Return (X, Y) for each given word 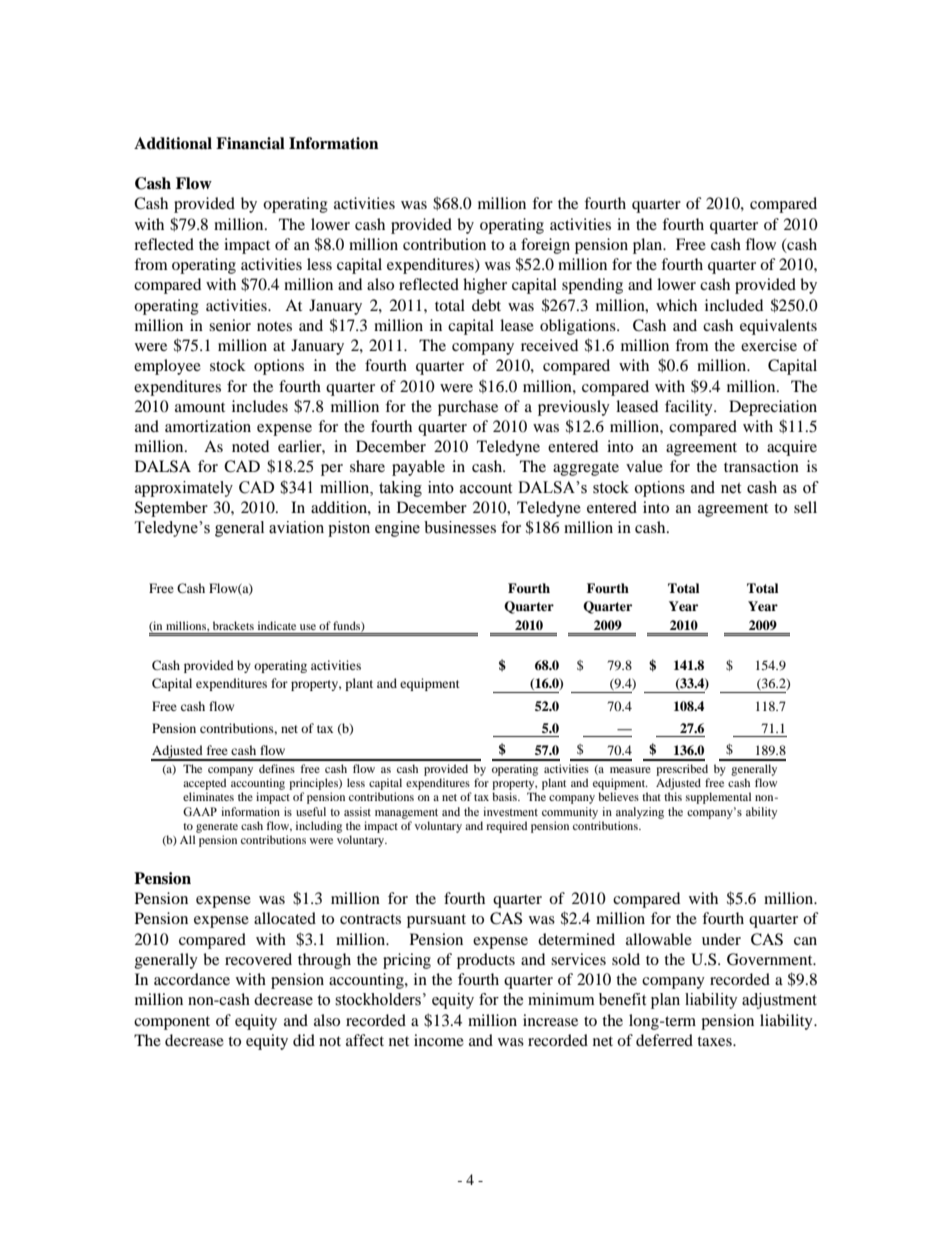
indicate (277, 625)
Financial (250, 143)
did (304, 1040)
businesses (460, 527)
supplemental (718, 798)
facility (690, 408)
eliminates (208, 796)
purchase (468, 408)
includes (260, 406)
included (734, 305)
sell (805, 507)
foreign (545, 246)
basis (505, 796)
